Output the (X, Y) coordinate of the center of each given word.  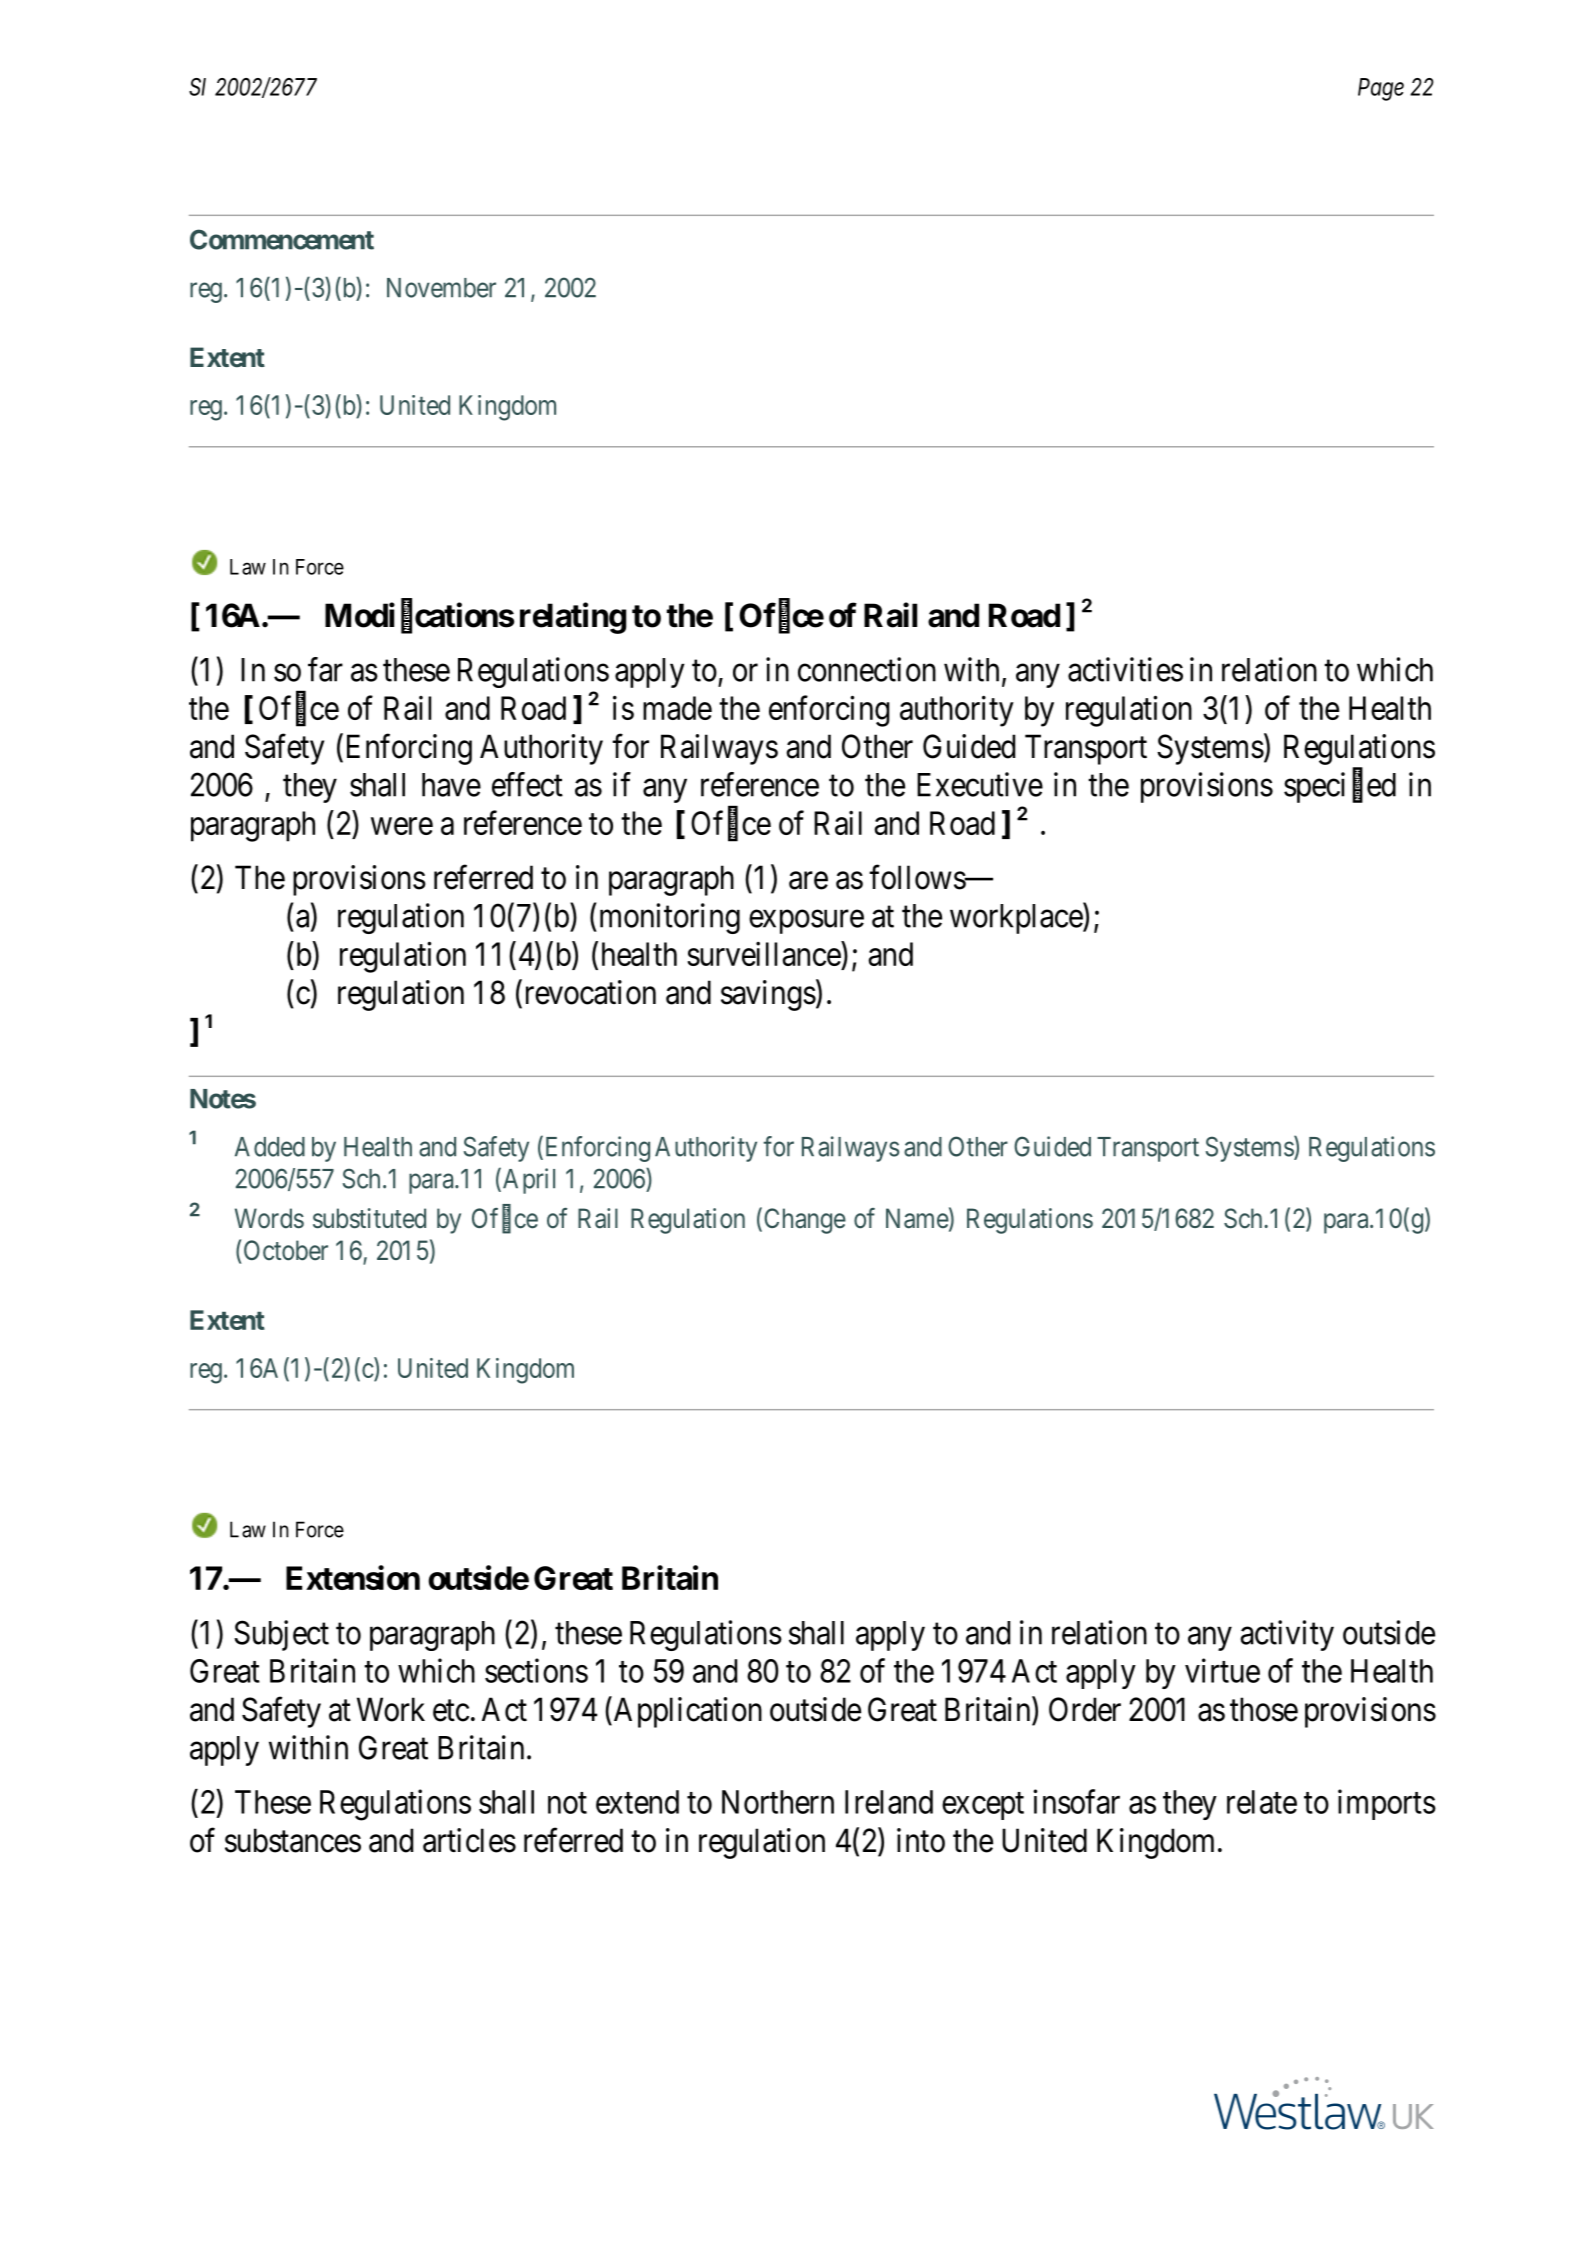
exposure (806, 922)
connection (867, 669)
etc (451, 1711)
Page (1381, 89)
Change (805, 1221)
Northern (778, 1802)
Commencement (282, 239)
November (441, 288)
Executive (980, 784)
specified (1340, 787)
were (402, 826)
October (286, 1250)
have (451, 785)
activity (1287, 1635)
